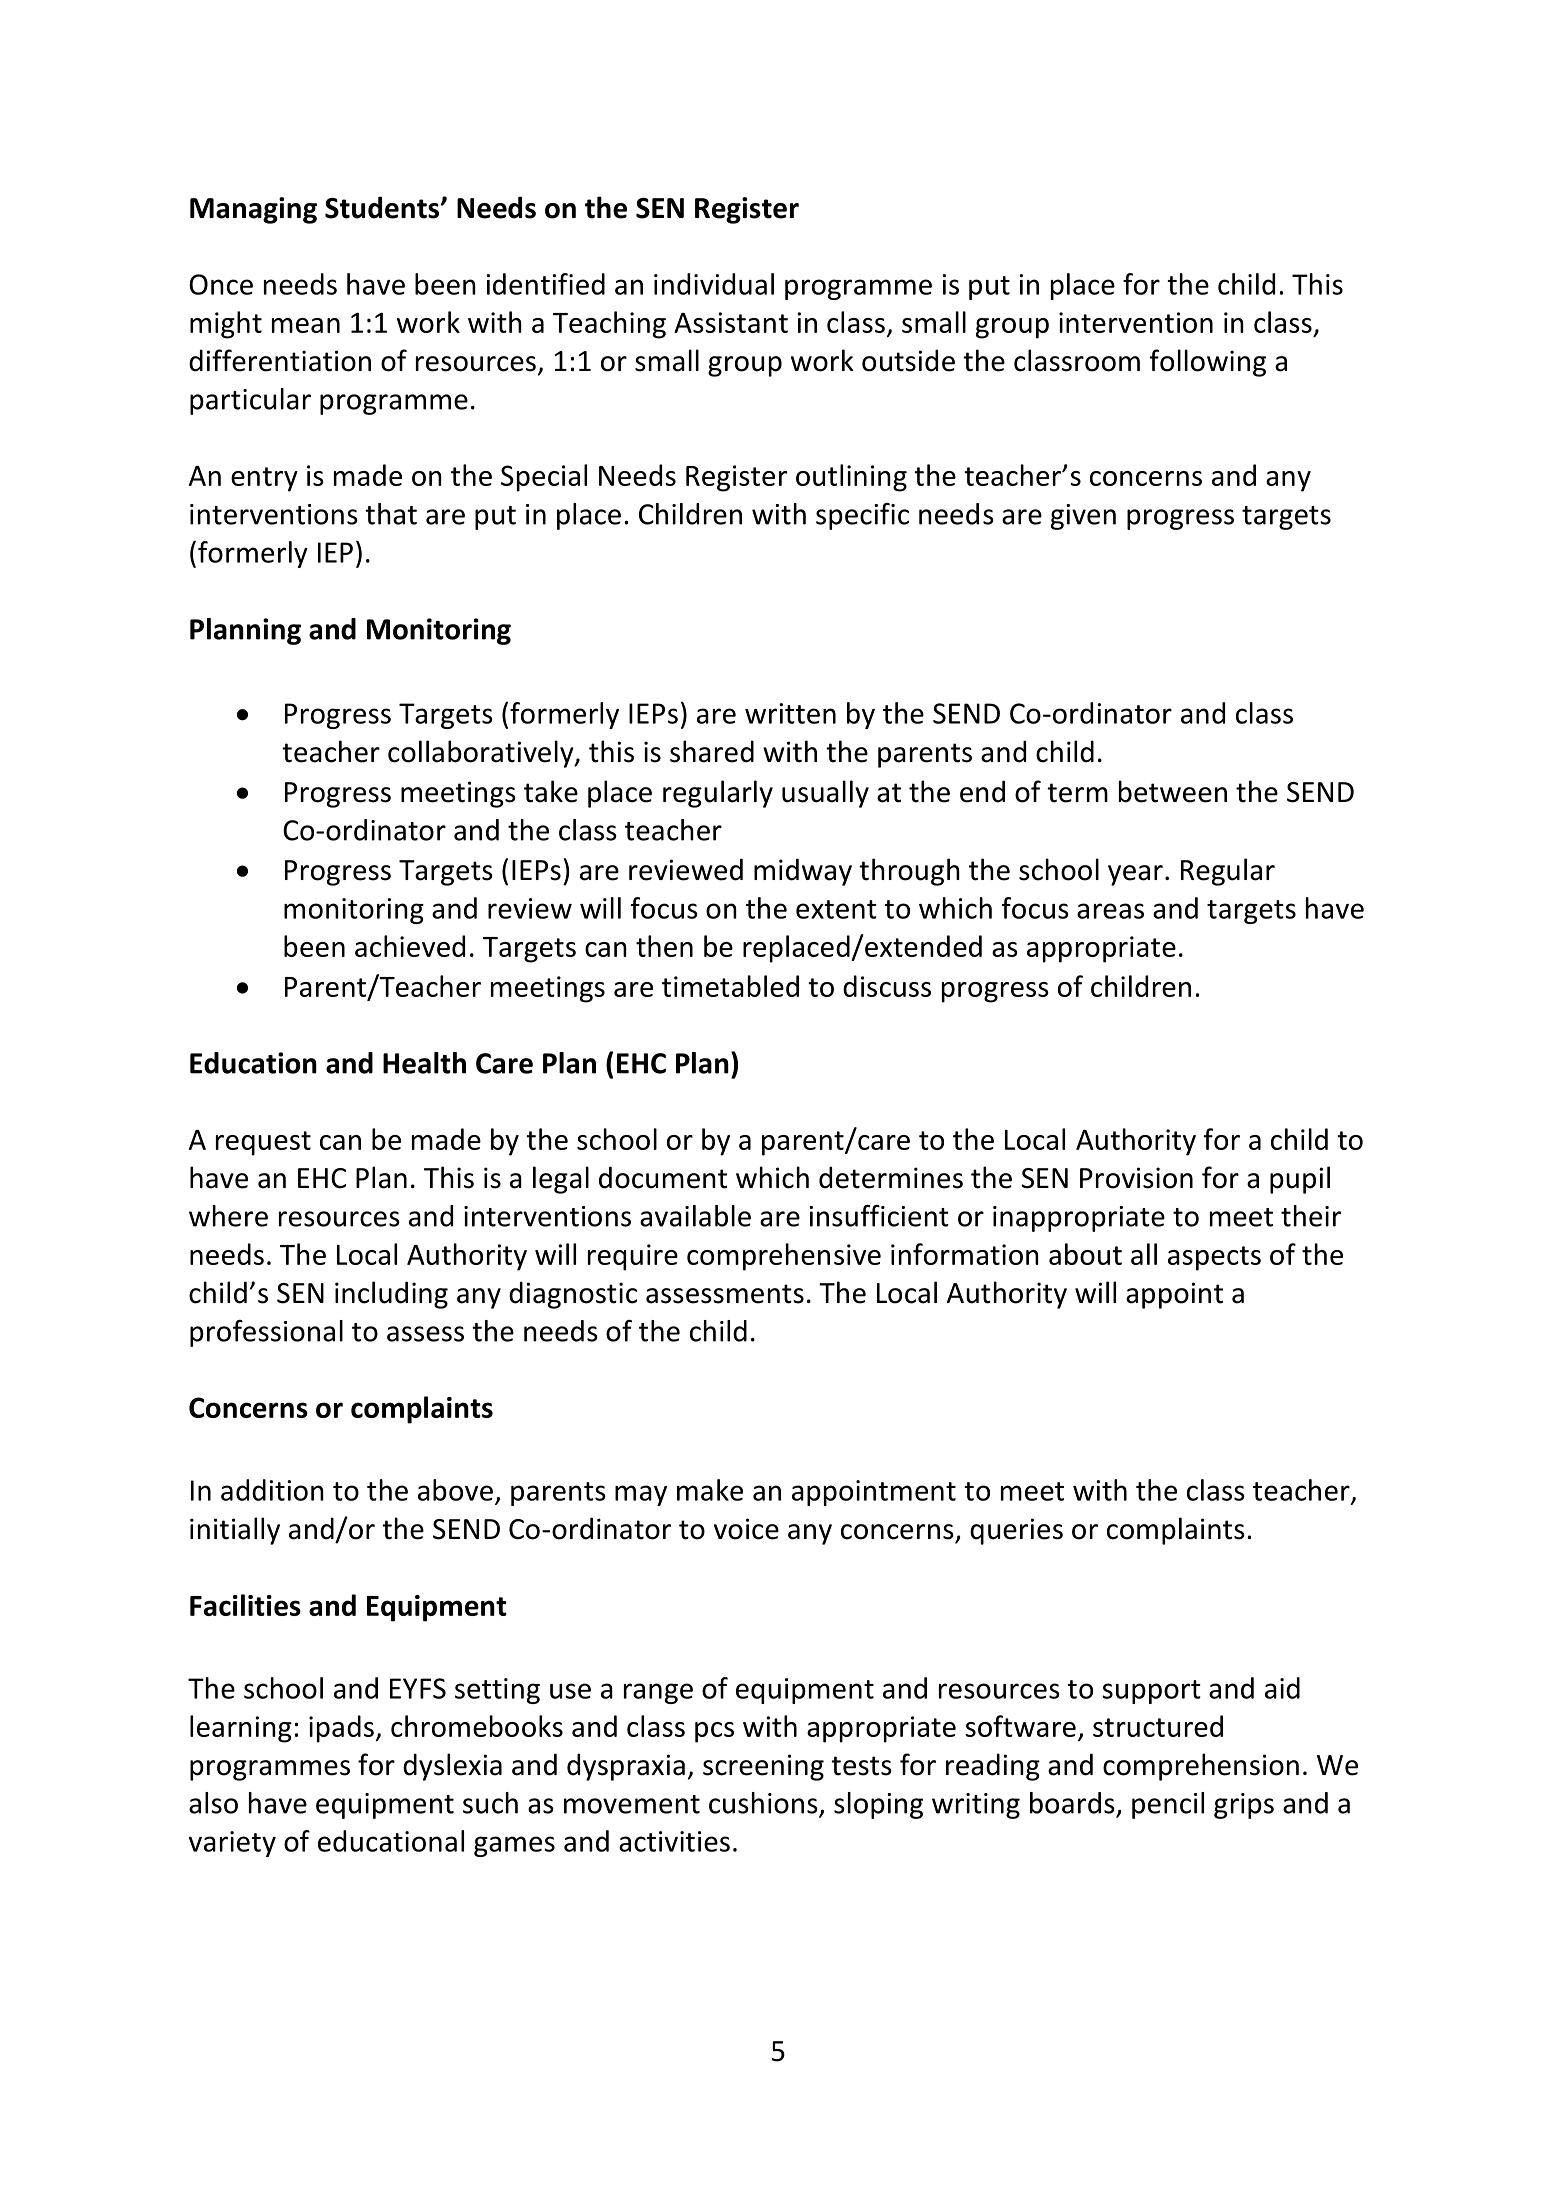 The height and width of the screenshot is (2200, 1556). I want to click on screening, so click(763, 1767).
